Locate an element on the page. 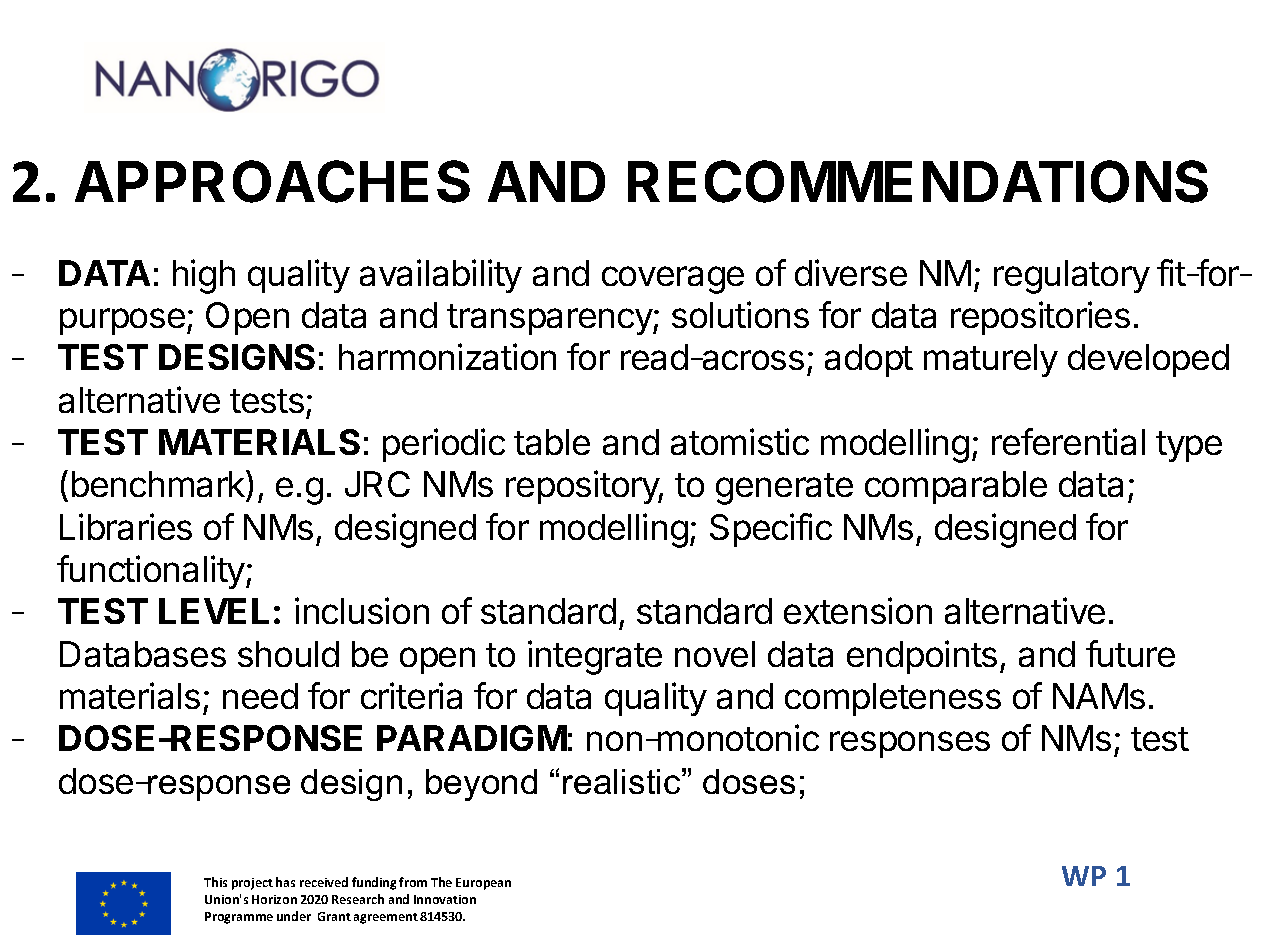 Image resolution: width=1270 pixels, height=952 pixels. RECOMMENDATIONS is located at coordinates (918, 181).
